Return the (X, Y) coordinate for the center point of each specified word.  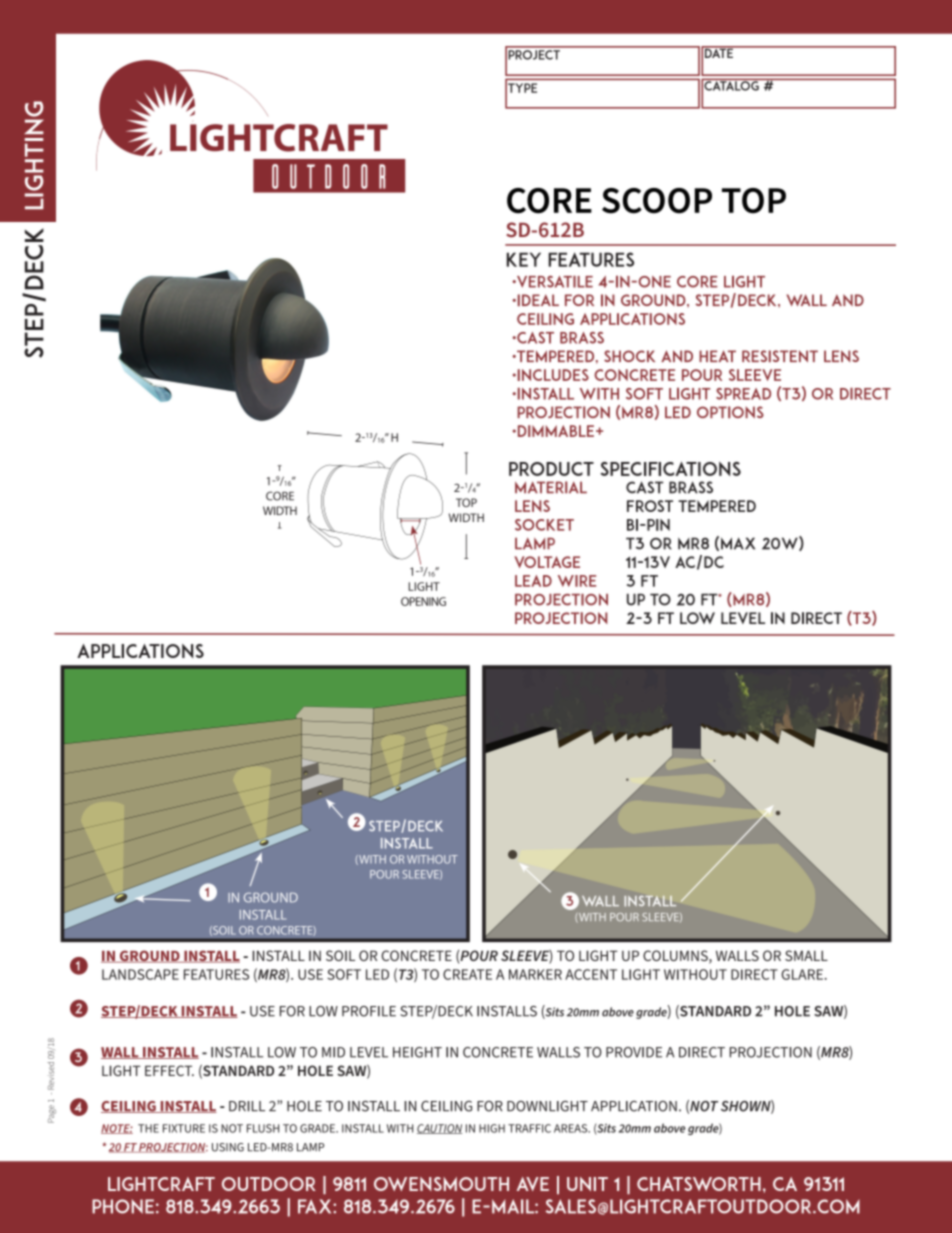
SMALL (806, 955)
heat (717, 356)
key (524, 259)
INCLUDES (552, 375)
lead (533, 581)
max (738, 543)
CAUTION (439, 1129)
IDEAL (537, 300)
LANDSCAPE (140, 974)
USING (228, 1147)
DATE (719, 52)
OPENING (423, 601)
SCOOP (657, 201)
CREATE (467, 974)
